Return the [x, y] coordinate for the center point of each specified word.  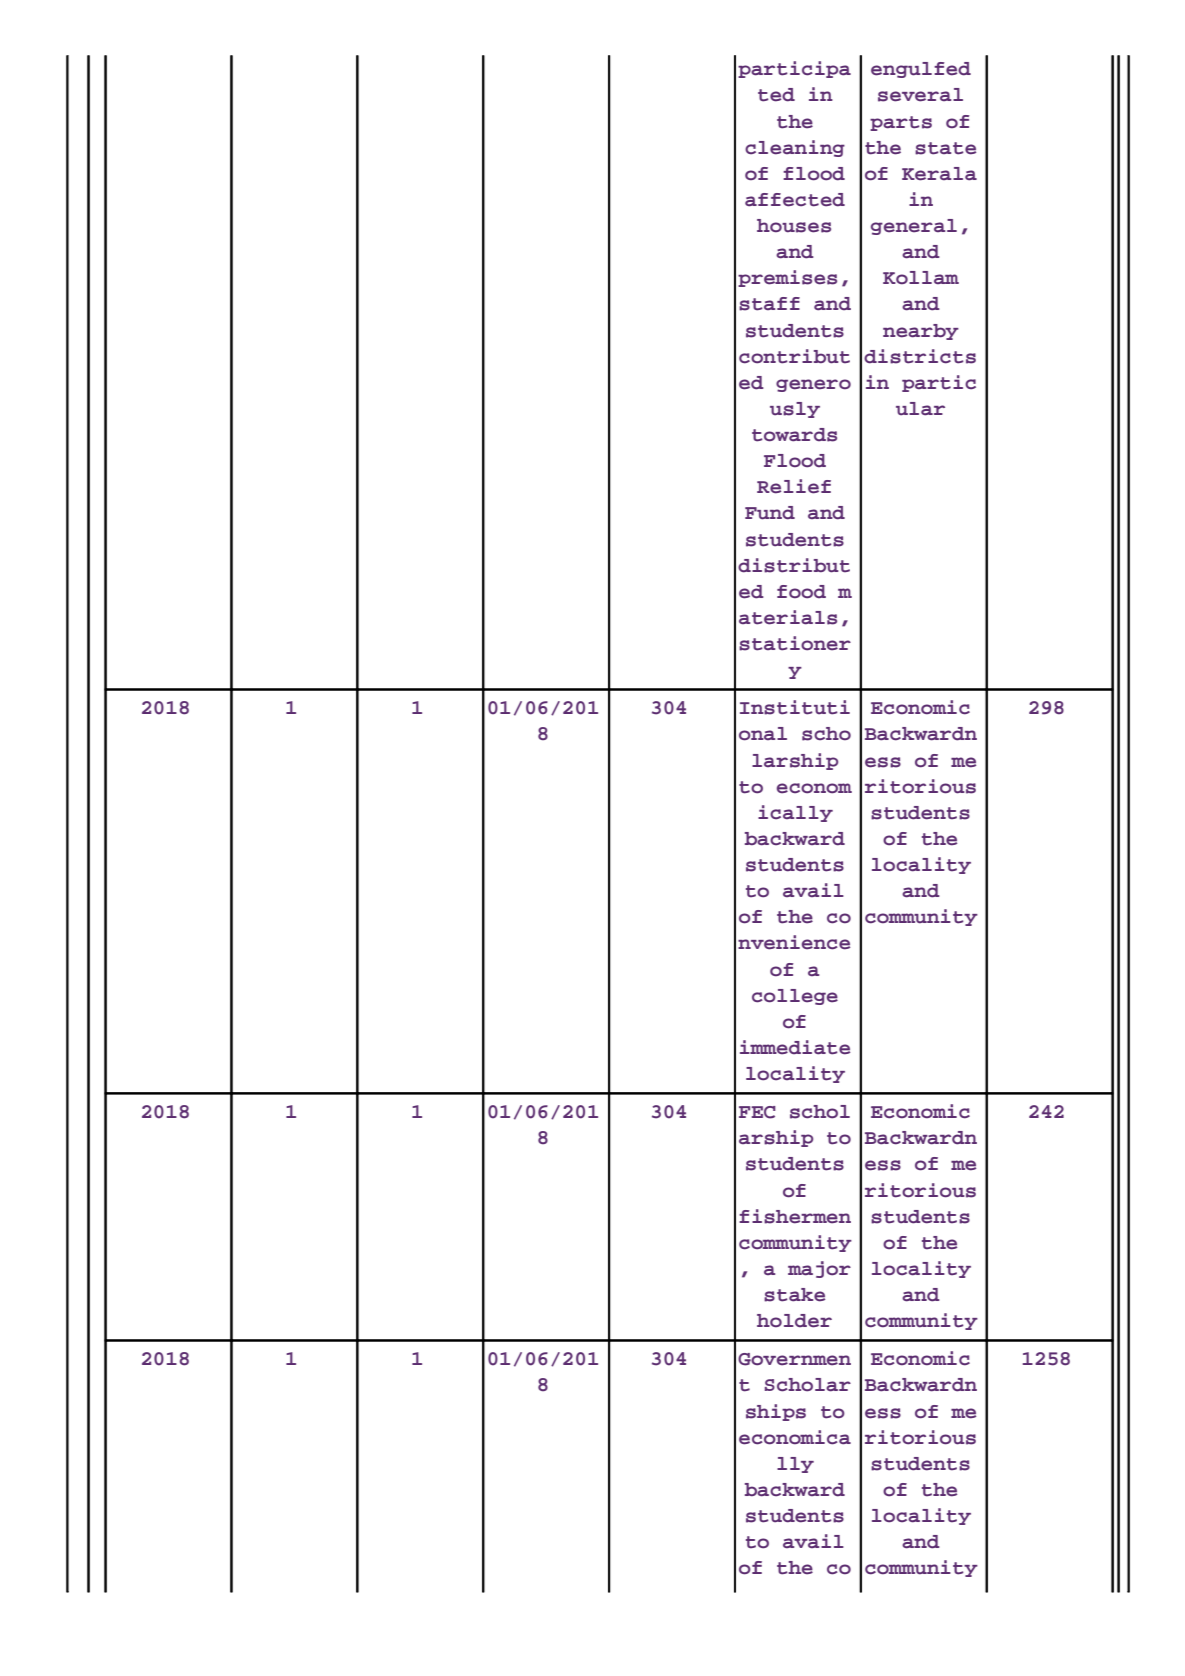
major [819, 1269]
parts [901, 123]
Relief [794, 486]
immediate [795, 1047]
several [920, 95]
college [795, 997]
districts [920, 356]
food [801, 592]
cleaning [795, 148]
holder [794, 1321]
